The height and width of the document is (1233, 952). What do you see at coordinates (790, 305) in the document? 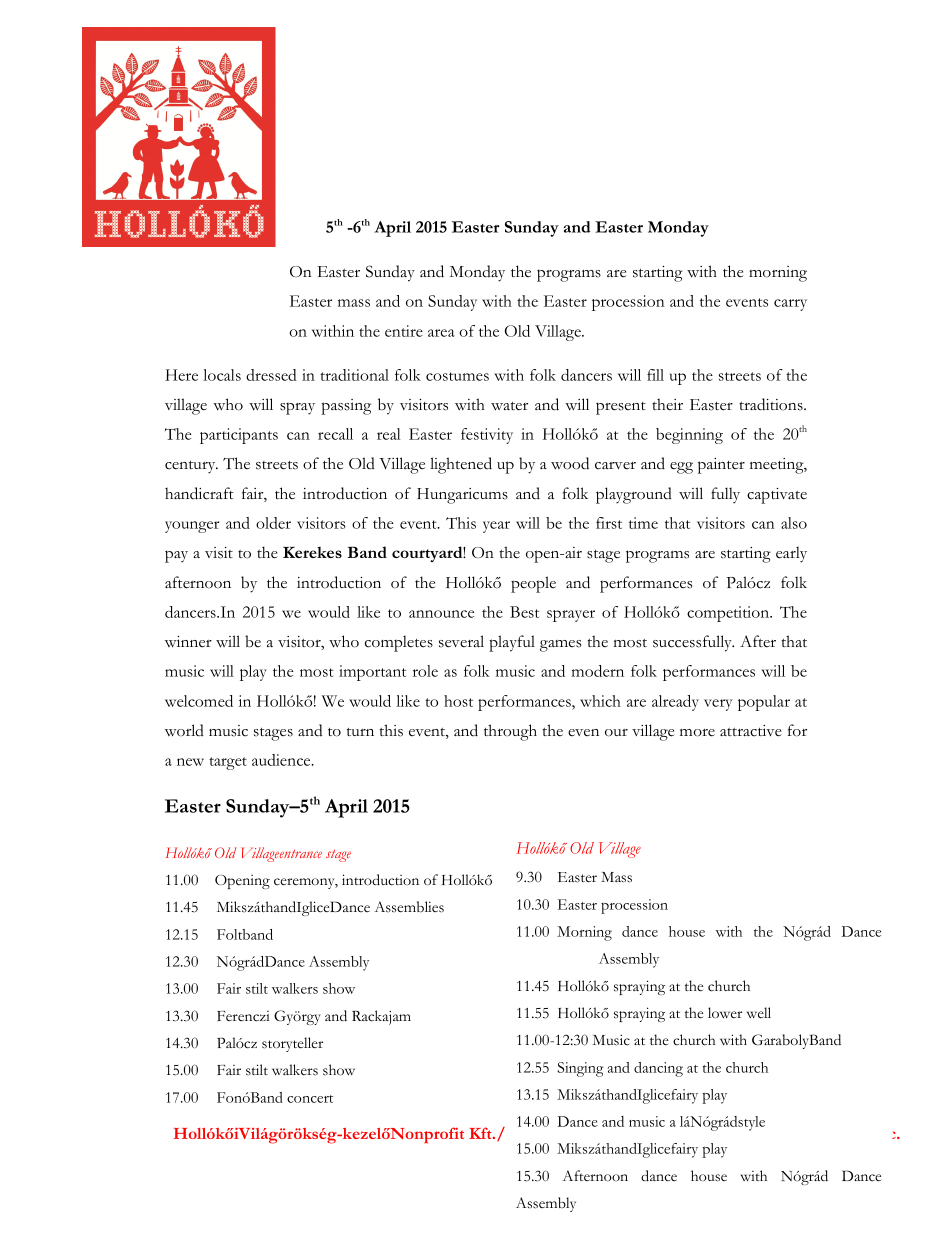
I see `carry` at bounding box center [790, 305].
